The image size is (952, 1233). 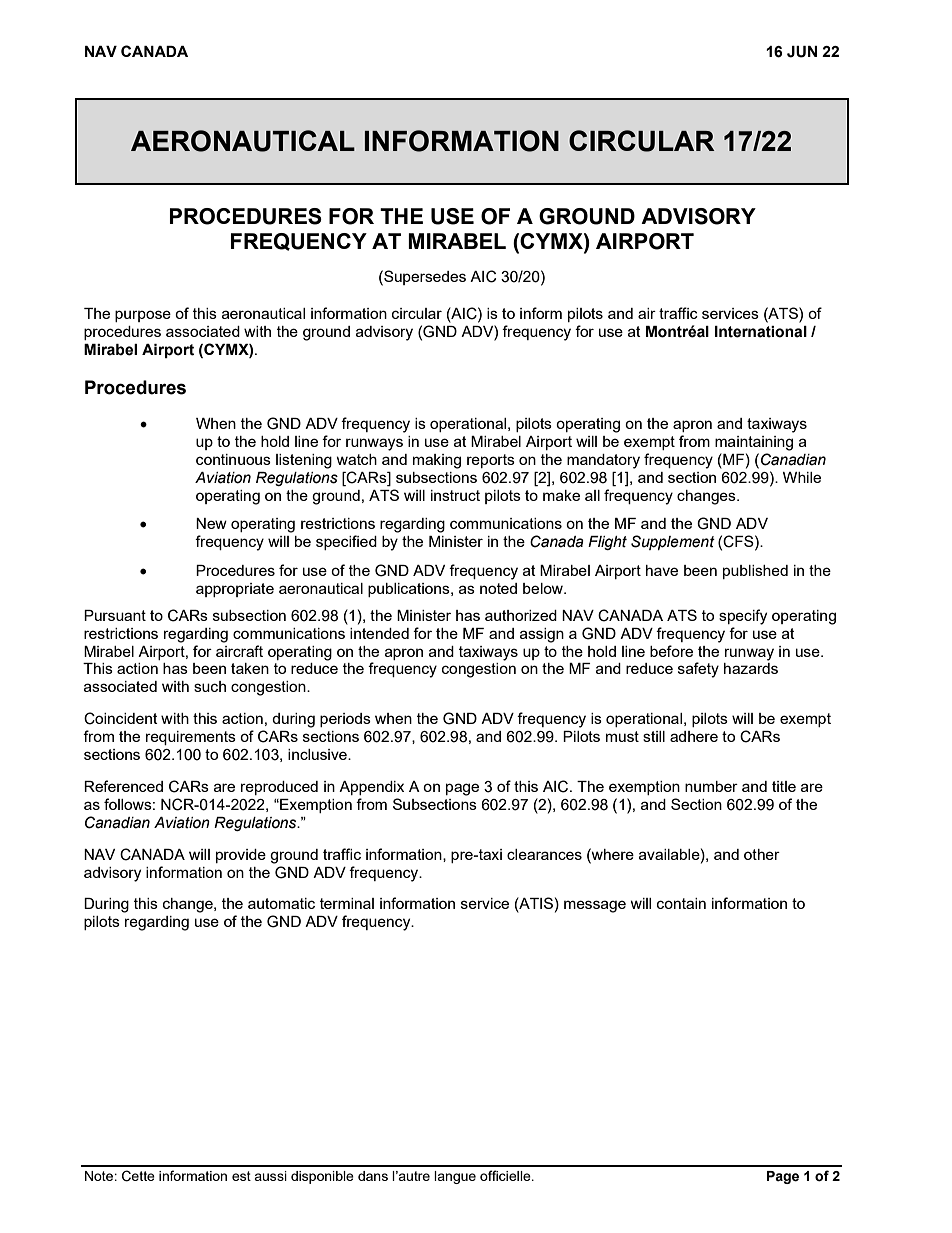 What do you see at coordinates (681, 903) in the page?
I see `contain` at bounding box center [681, 903].
